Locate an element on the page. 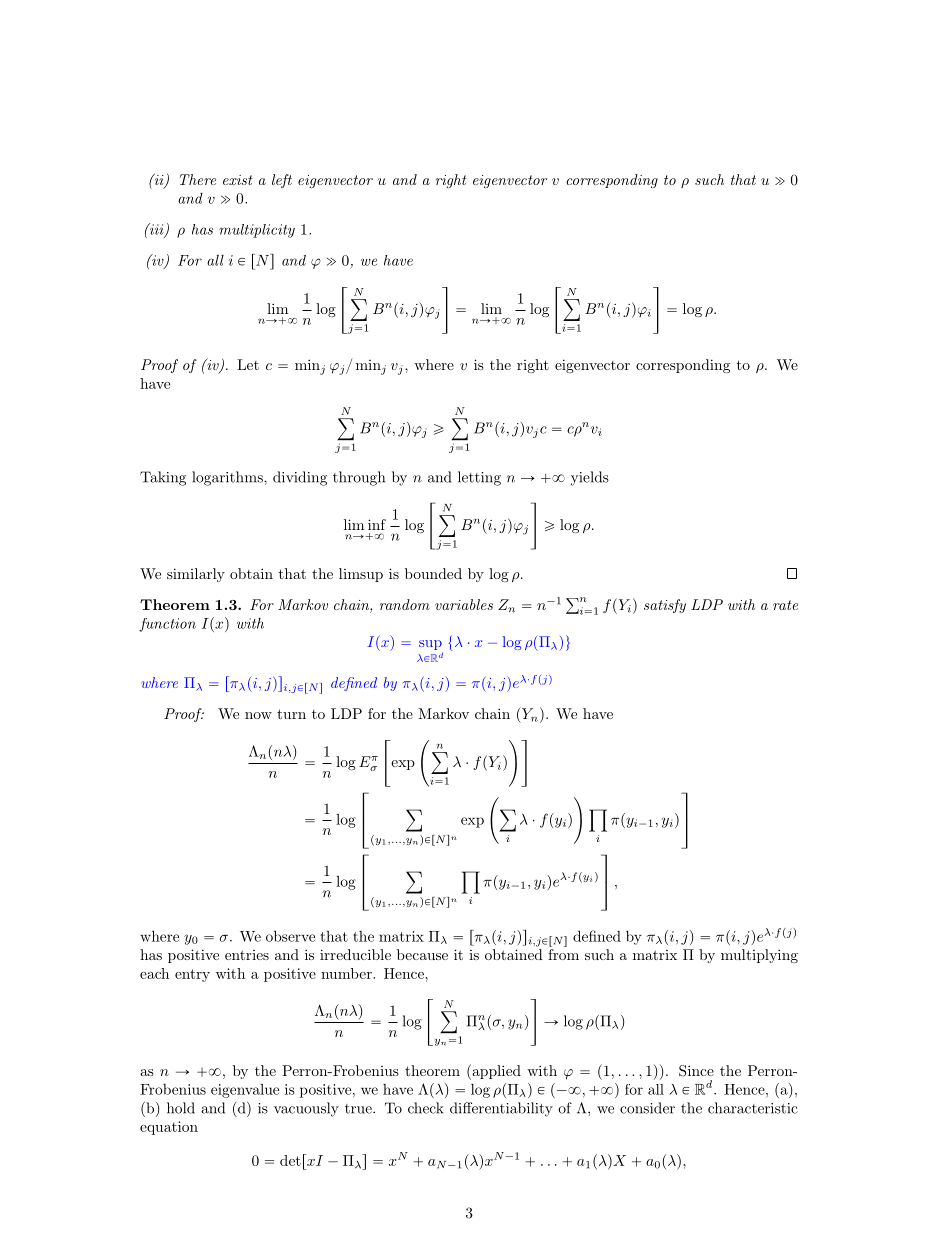 This page has height=1233, width=952. exist is located at coordinates (238, 180).
